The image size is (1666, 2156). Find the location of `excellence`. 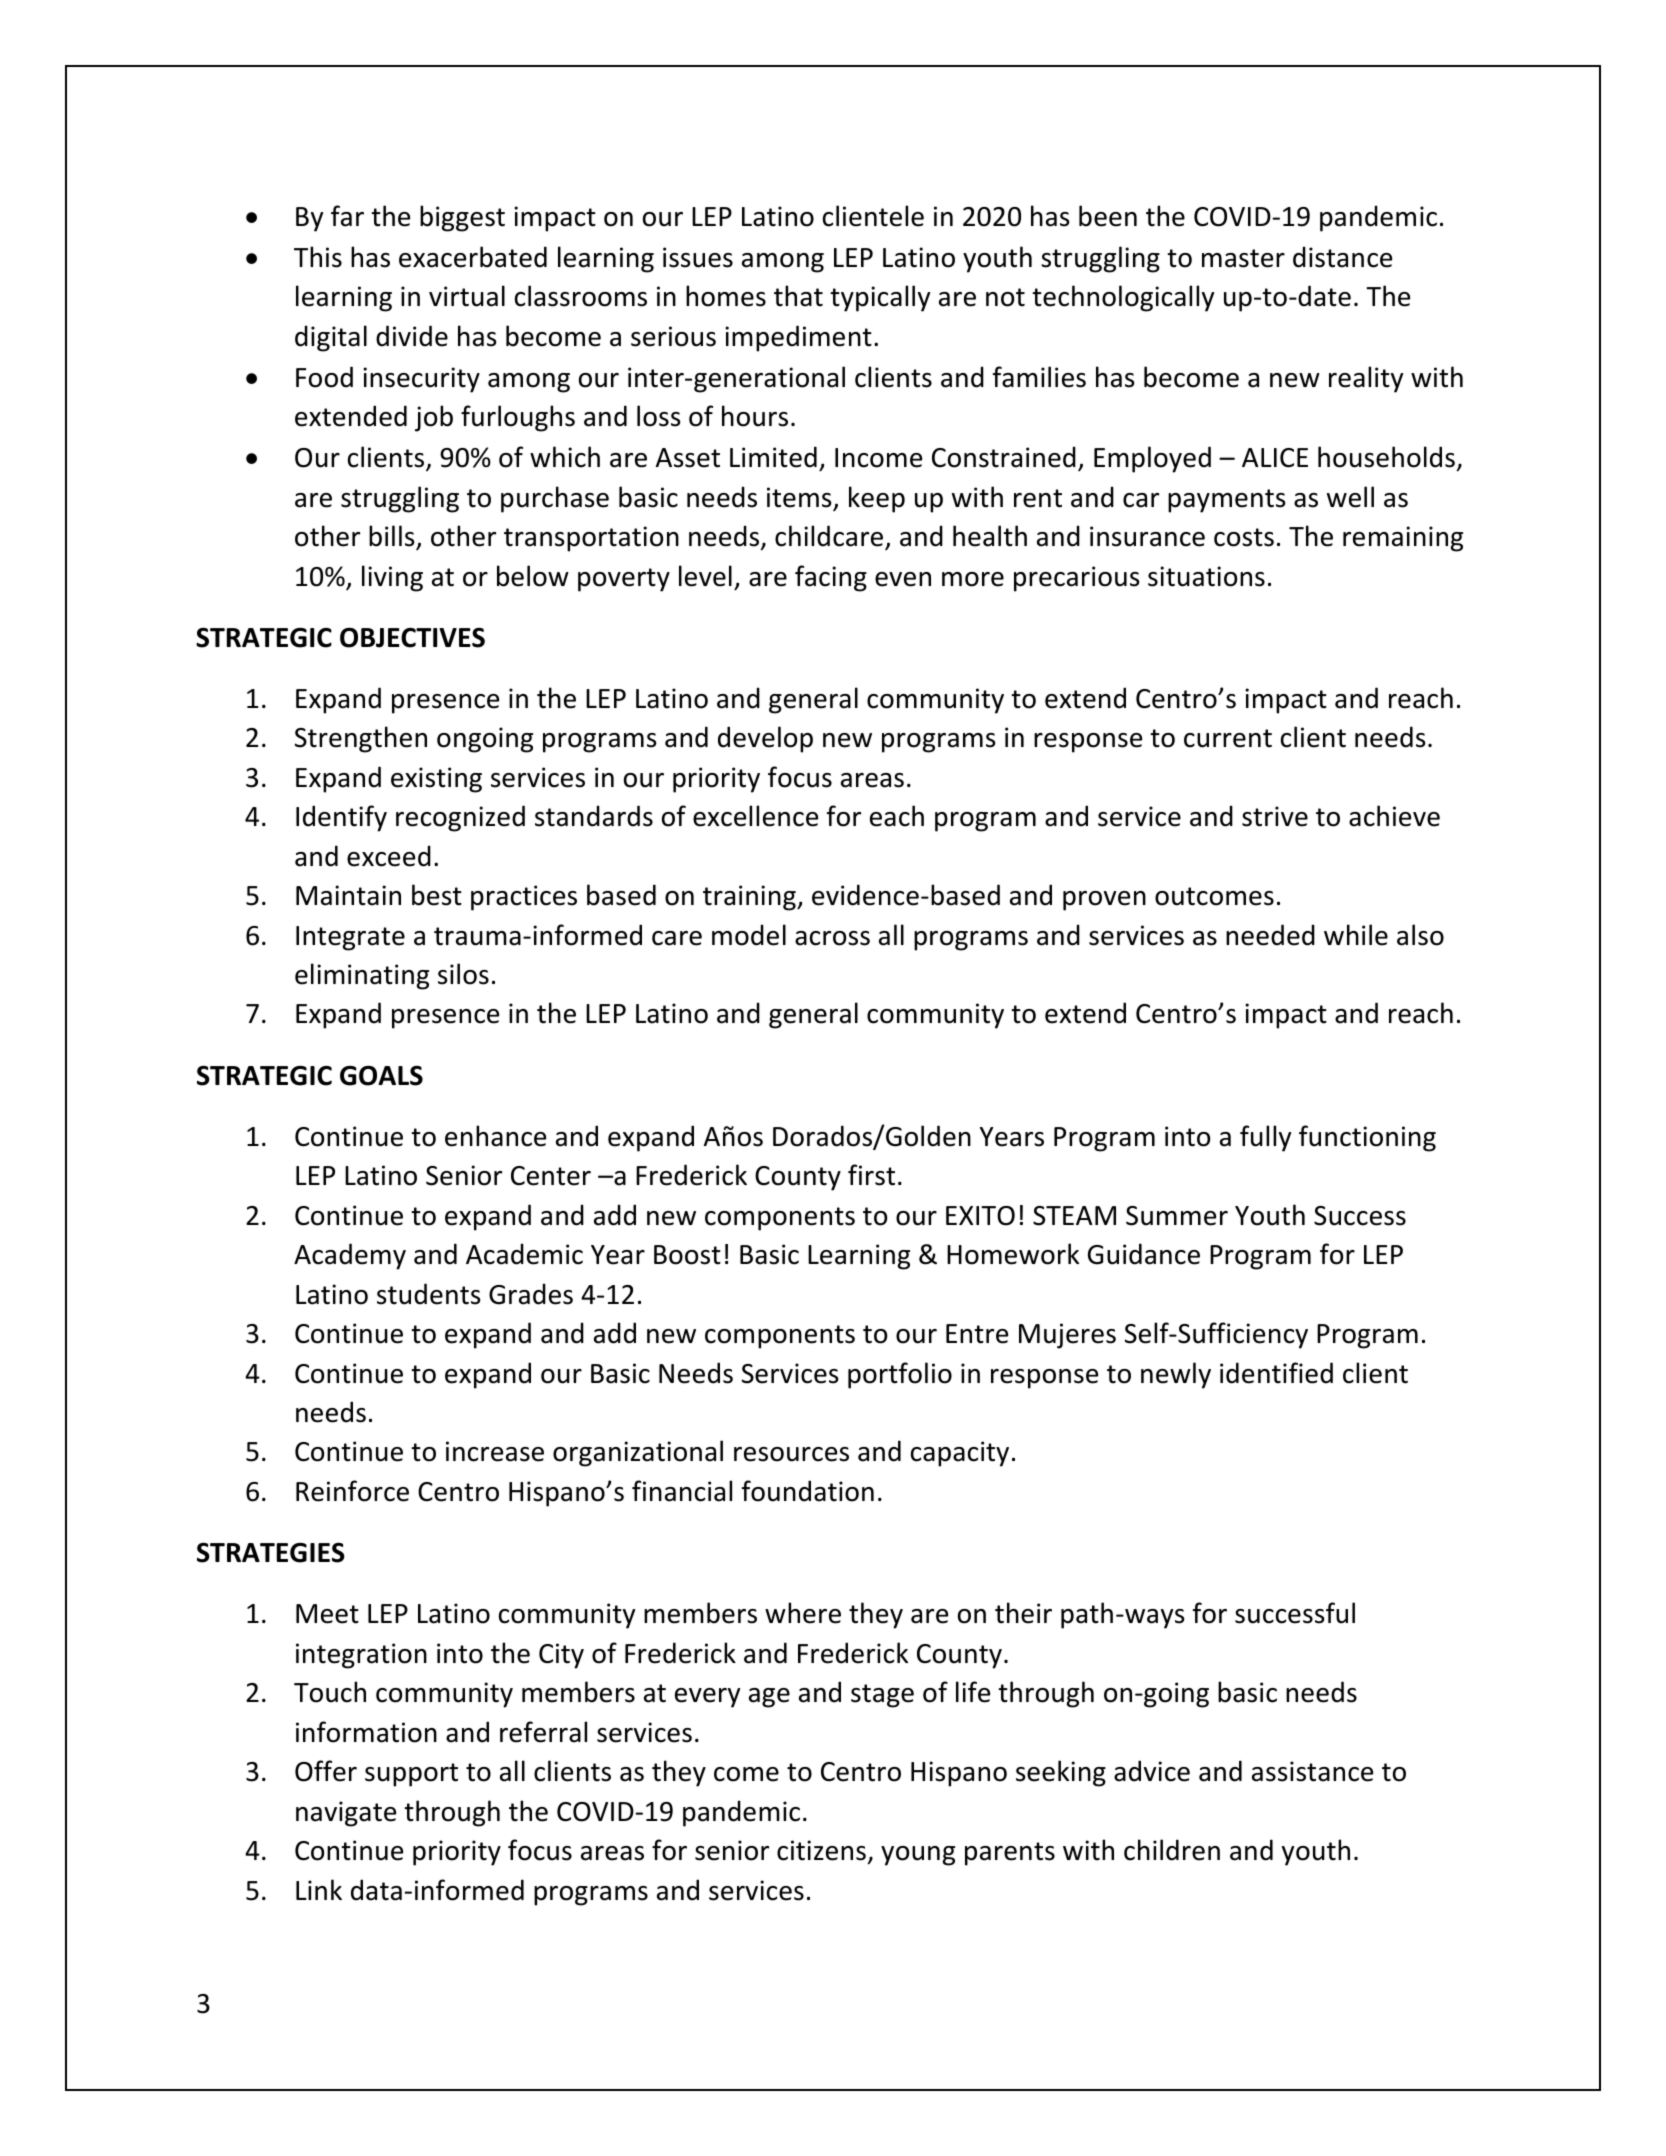

excellence is located at coordinates (755, 816).
